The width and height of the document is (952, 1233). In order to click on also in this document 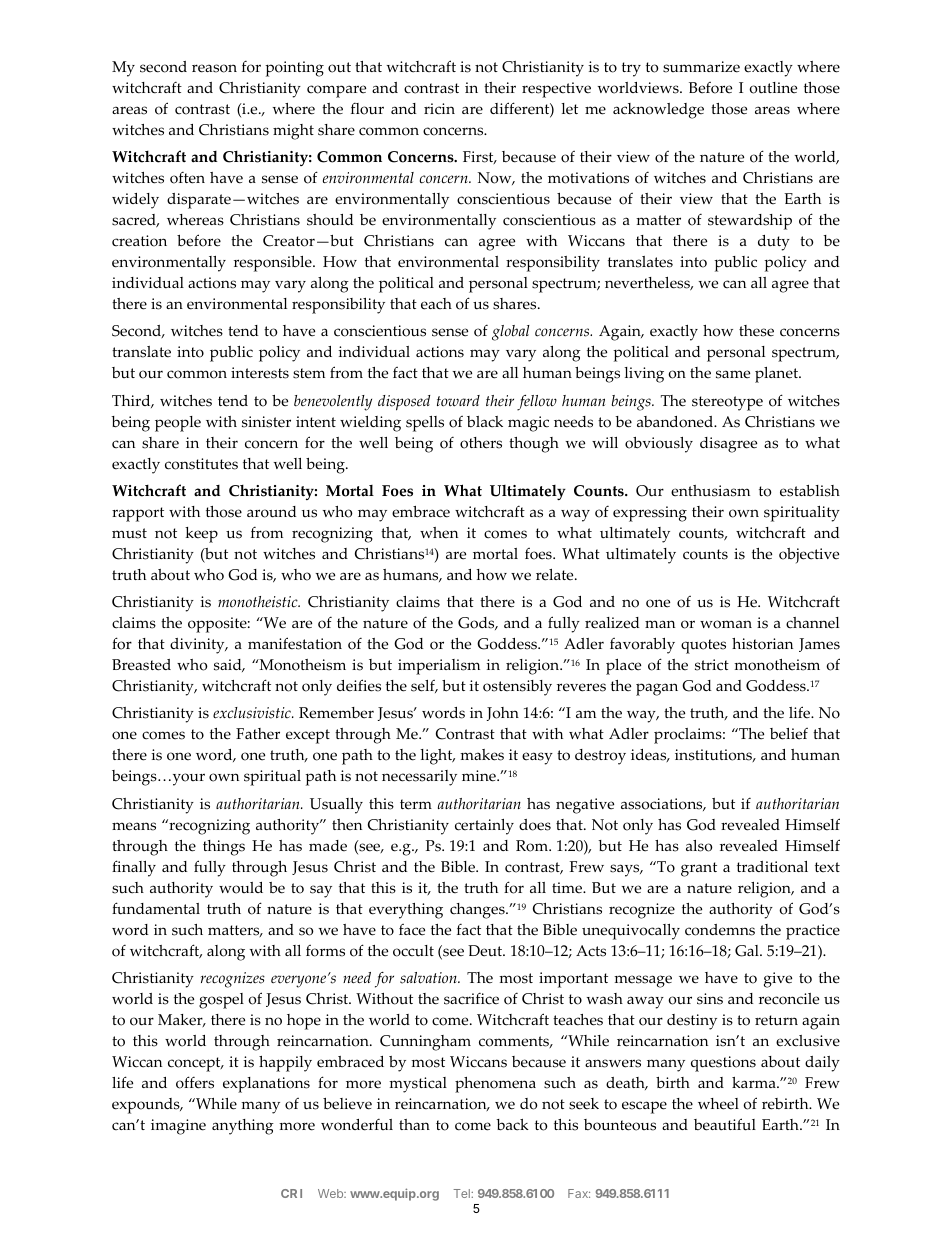, I will do `click(699, 846)`.
